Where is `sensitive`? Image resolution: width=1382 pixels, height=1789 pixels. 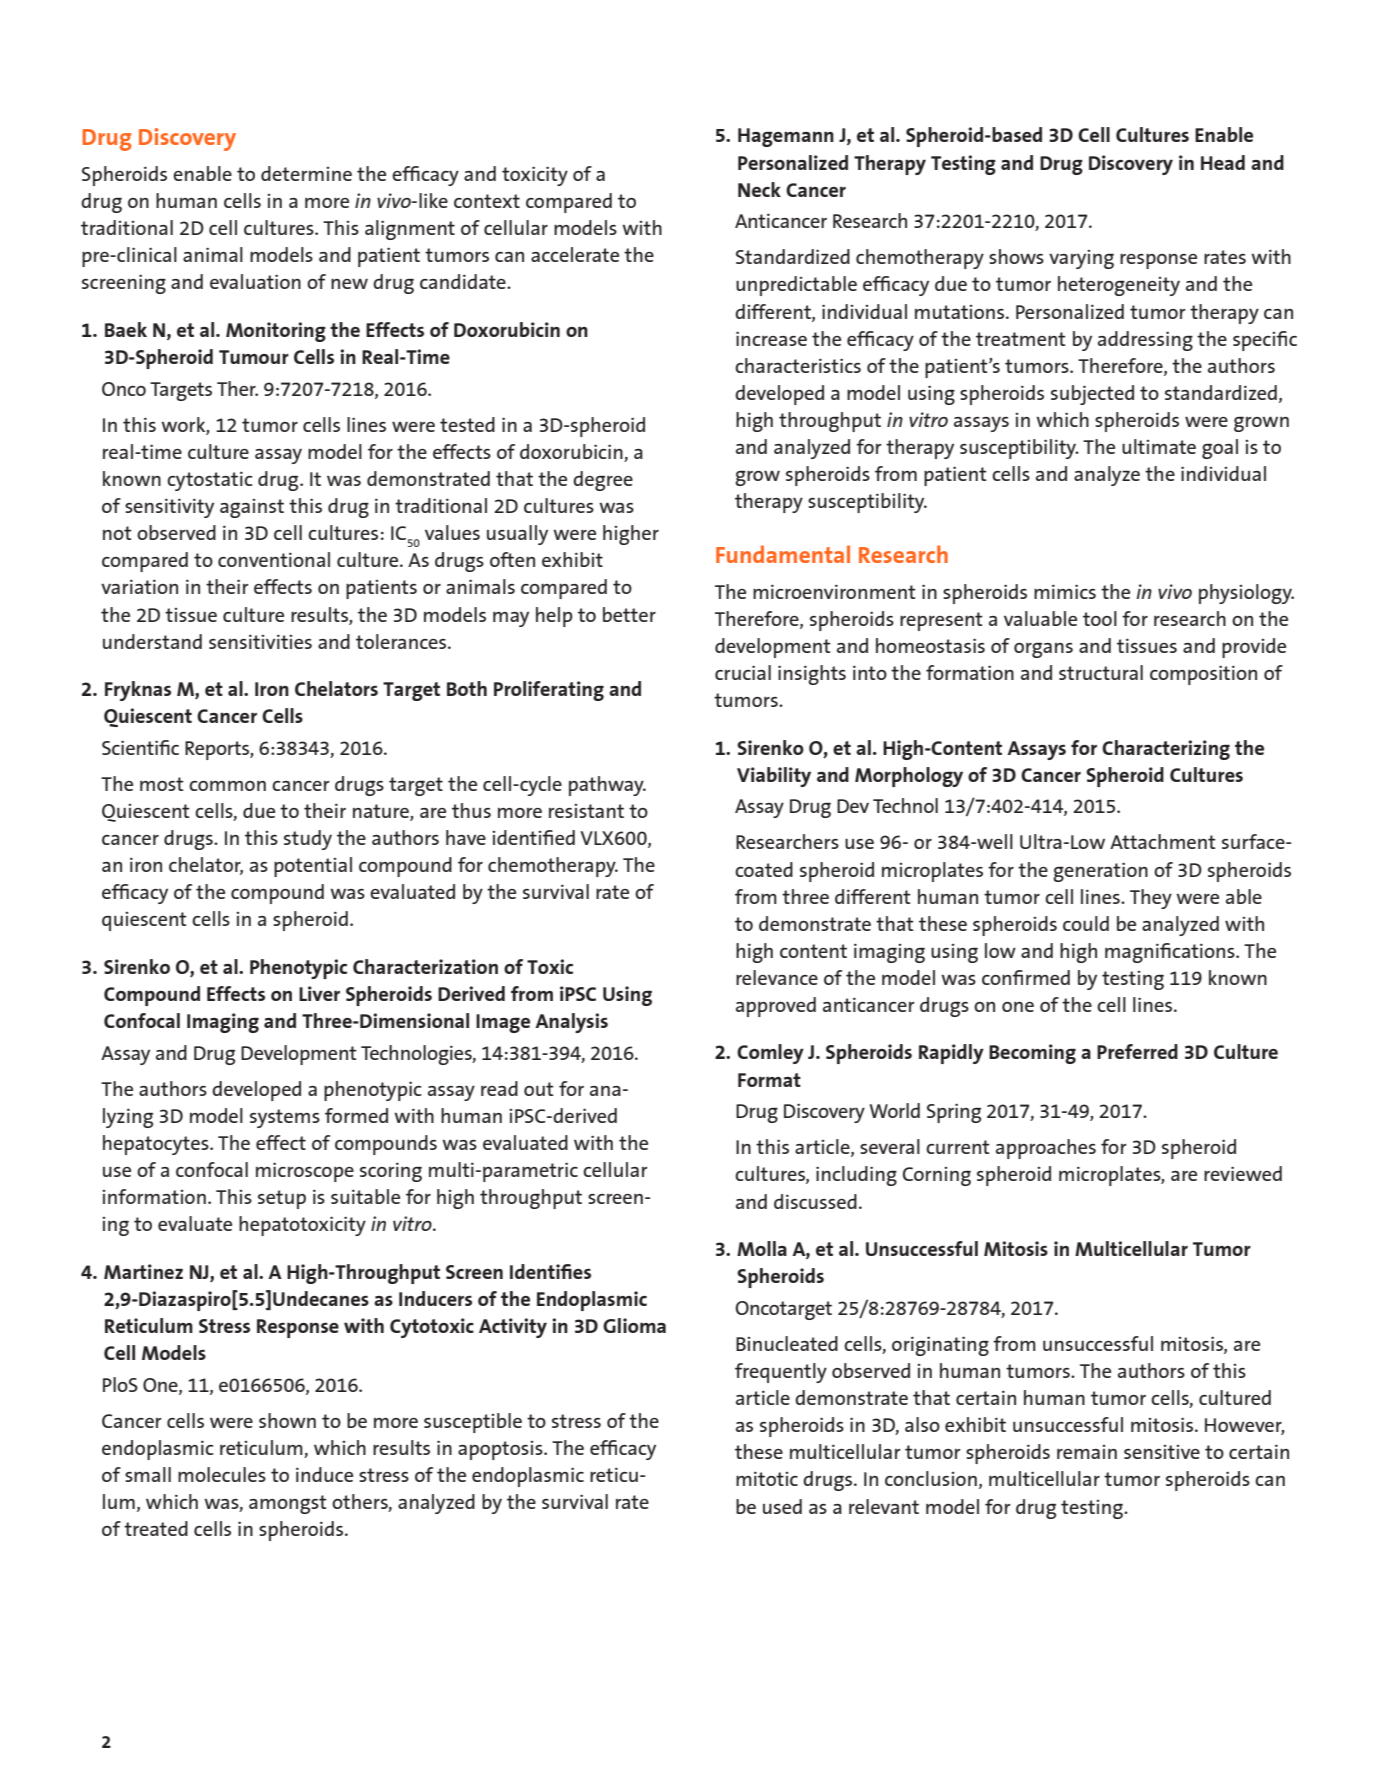 sensitive is located at coordinates (1162, 1452).
